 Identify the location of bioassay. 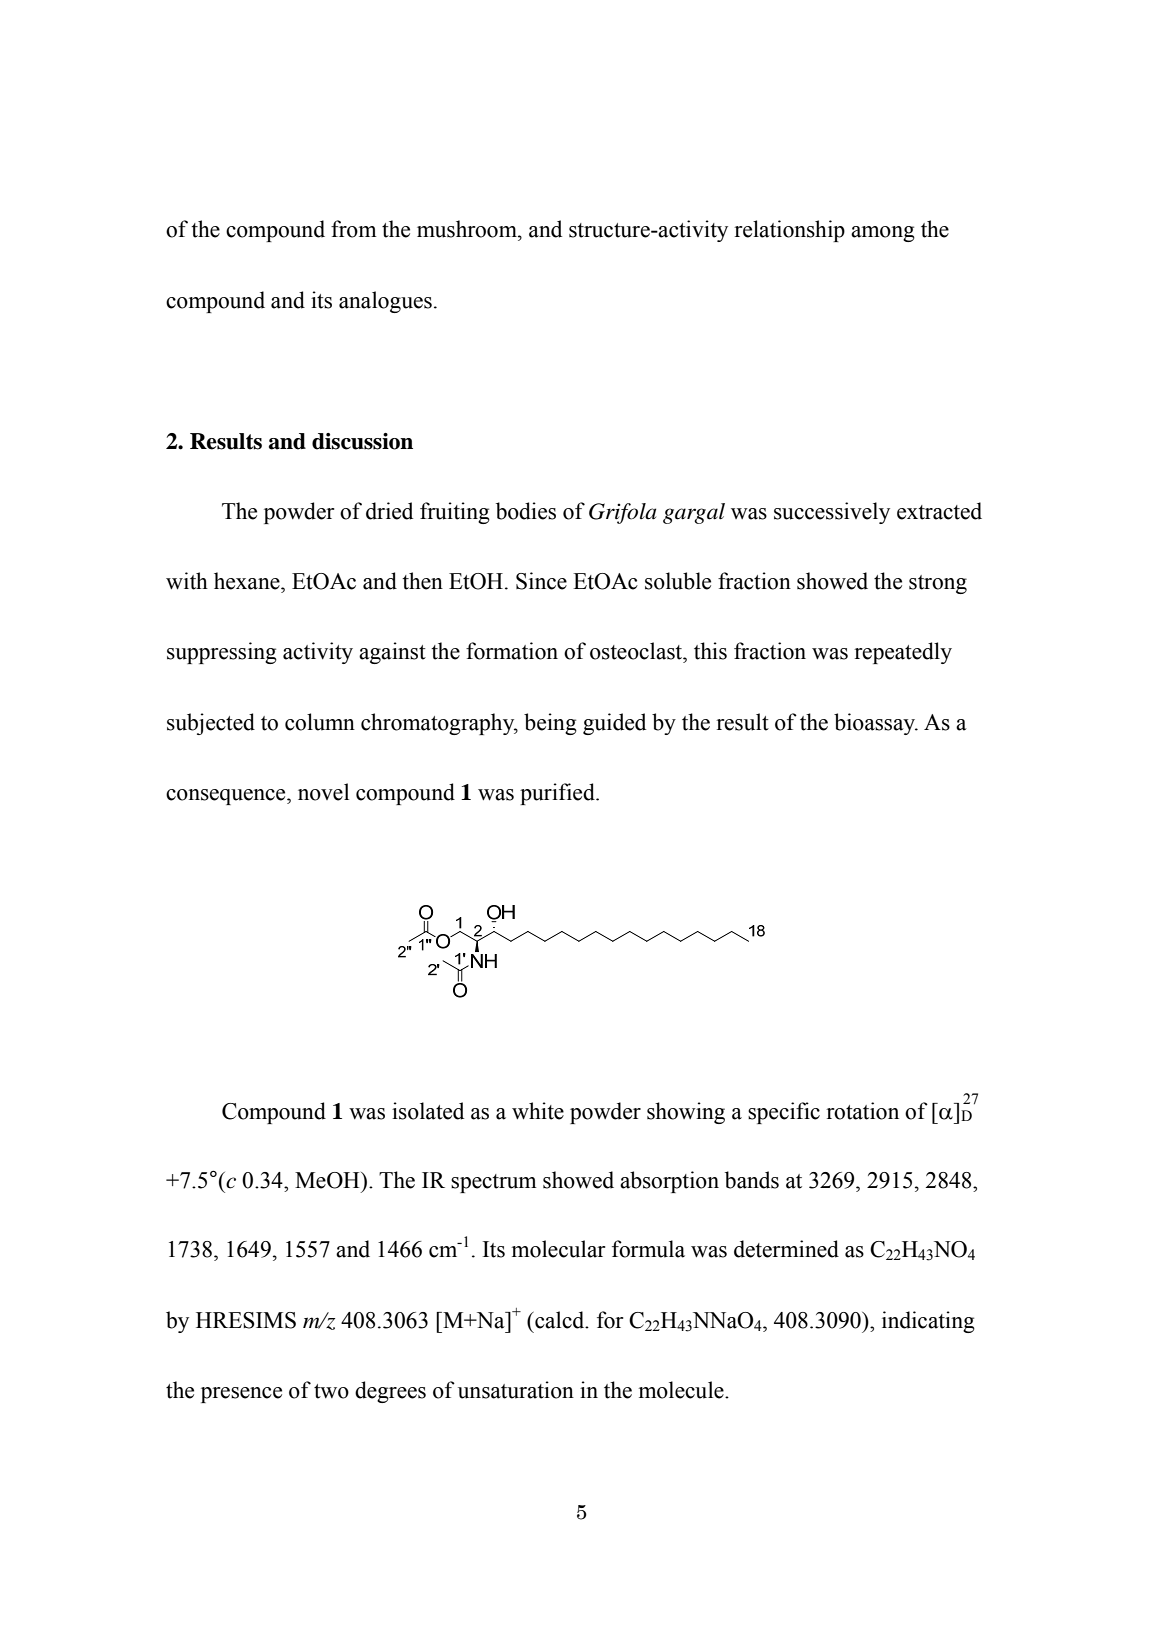
(876, 724).
